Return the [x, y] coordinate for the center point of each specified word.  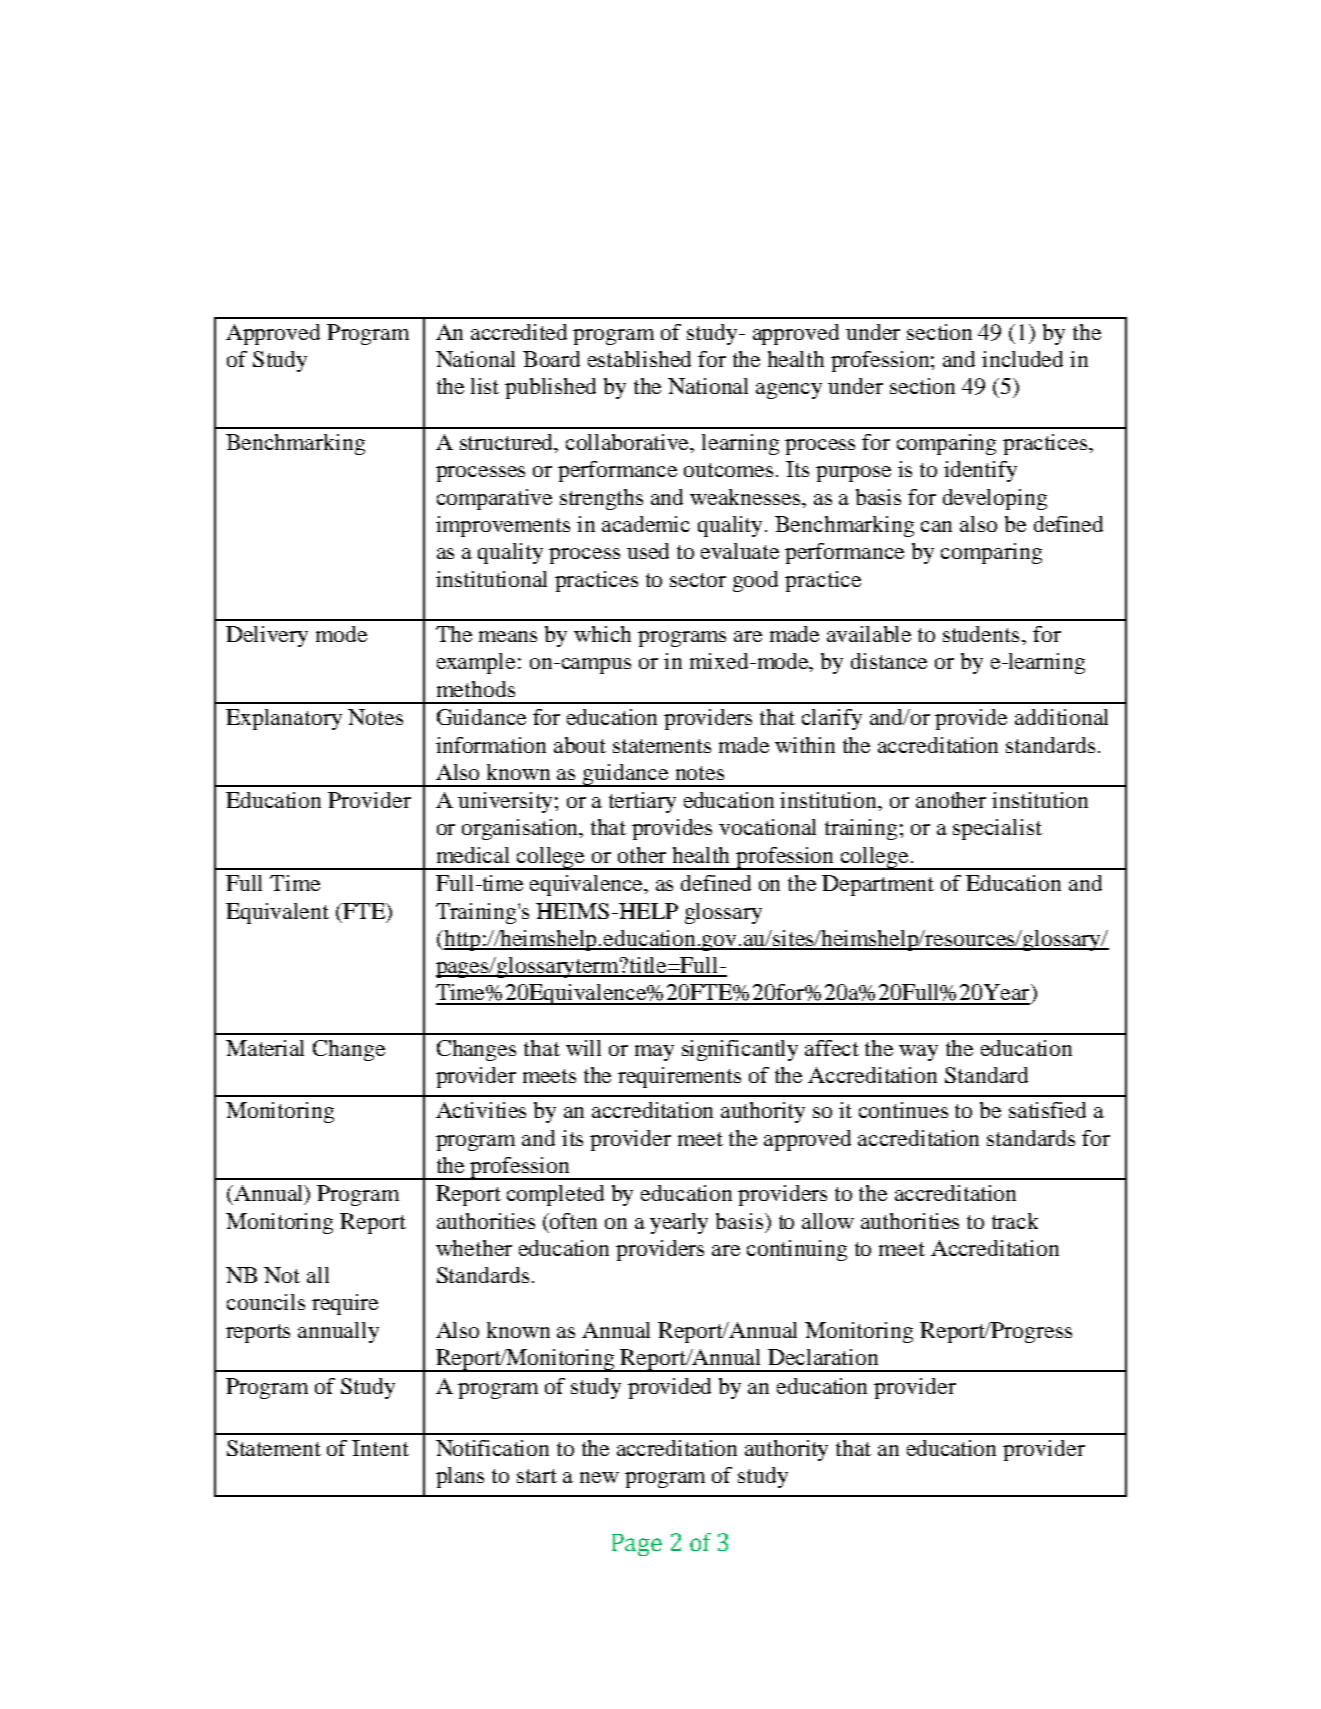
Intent [380, 1448]
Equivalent [277, 913]
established [639, 359]
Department [878, 885]
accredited [519, 332]
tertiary [642, 802]
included [1022, 359]
